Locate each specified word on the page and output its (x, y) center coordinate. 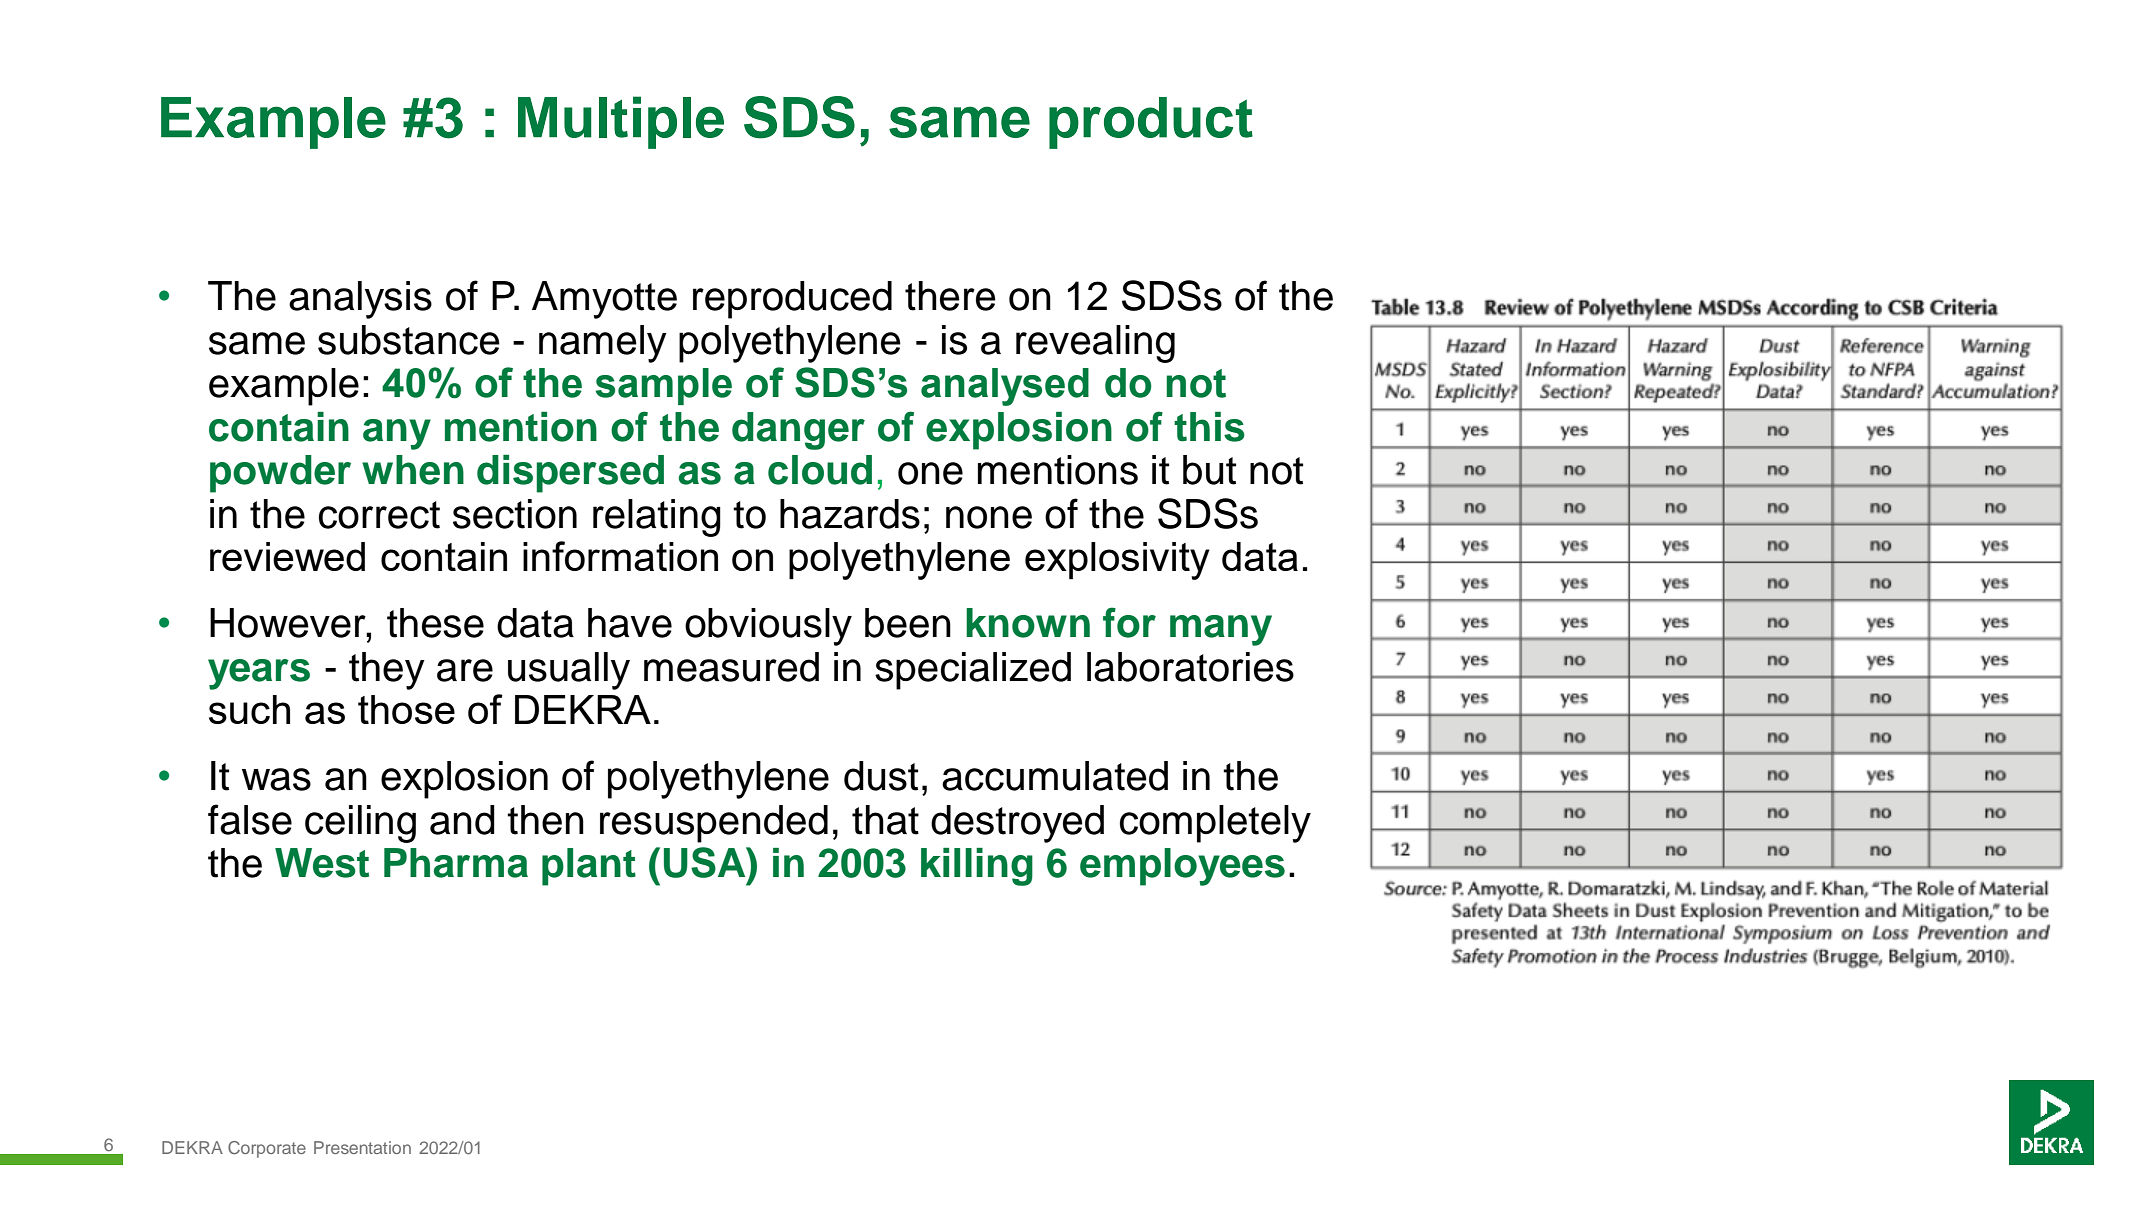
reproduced (792, 300)
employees (1182, 867)
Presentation (362, 1147)
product (1151, 123)
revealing (1095, 344)
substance (409, 340)
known (1028, 623)
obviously (768, 627)
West (322, 863)
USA (706, 862)
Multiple (621, 122)
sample (663, 386)
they (387, 671)
